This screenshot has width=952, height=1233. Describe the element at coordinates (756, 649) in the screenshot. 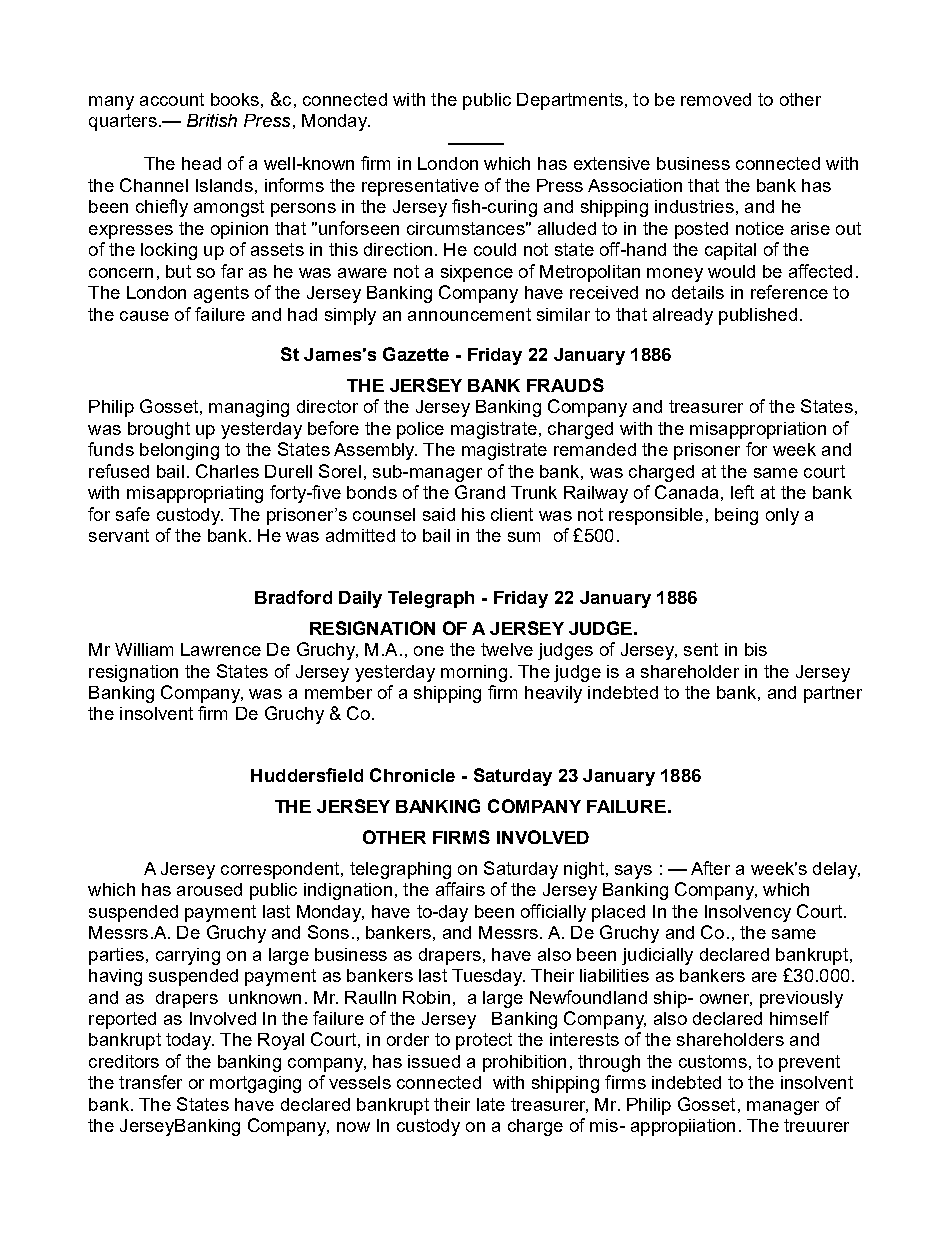

I see `bis` at that location.
